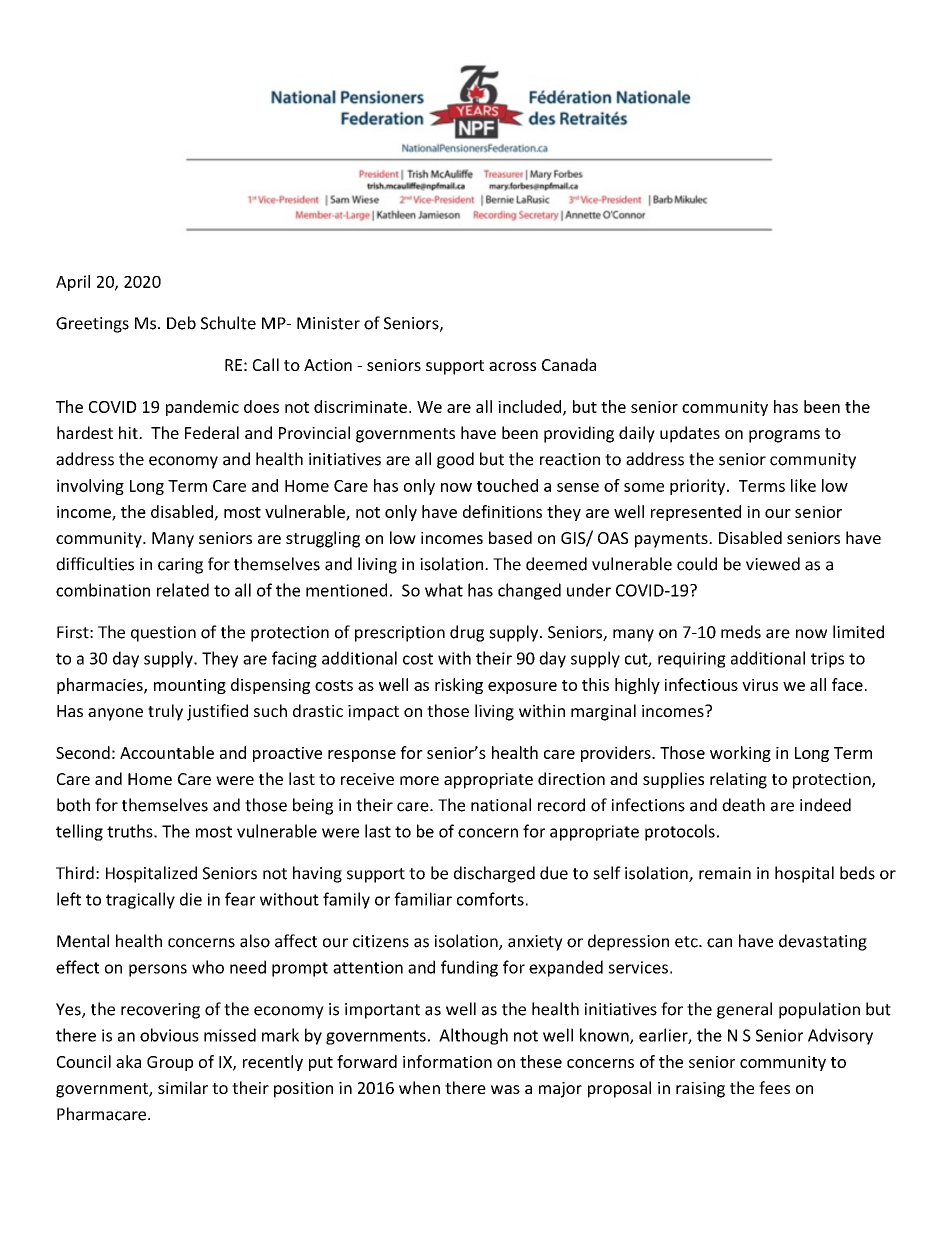  Describe the element at coordinates (501, 805) in the screenshot. I see `national` at that location.
